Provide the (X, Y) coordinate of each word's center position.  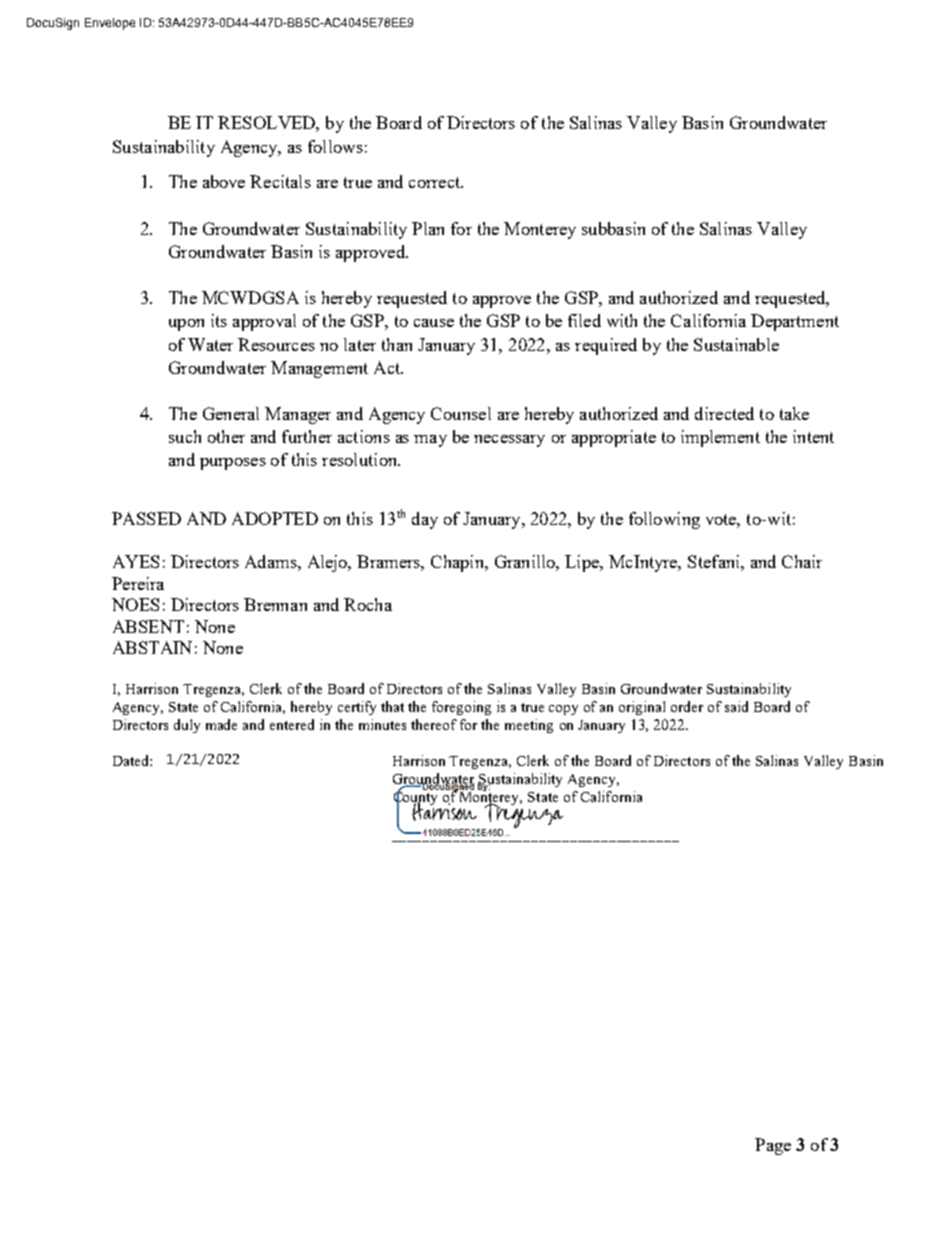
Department (795, 322)
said (736, 706)
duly (187, 726)
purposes (233, 464)
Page (773, 1146)
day (425, 520)
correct (436, 182)
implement (720, 438)
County (417, 798)
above (224, 181)
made (221, 724)
